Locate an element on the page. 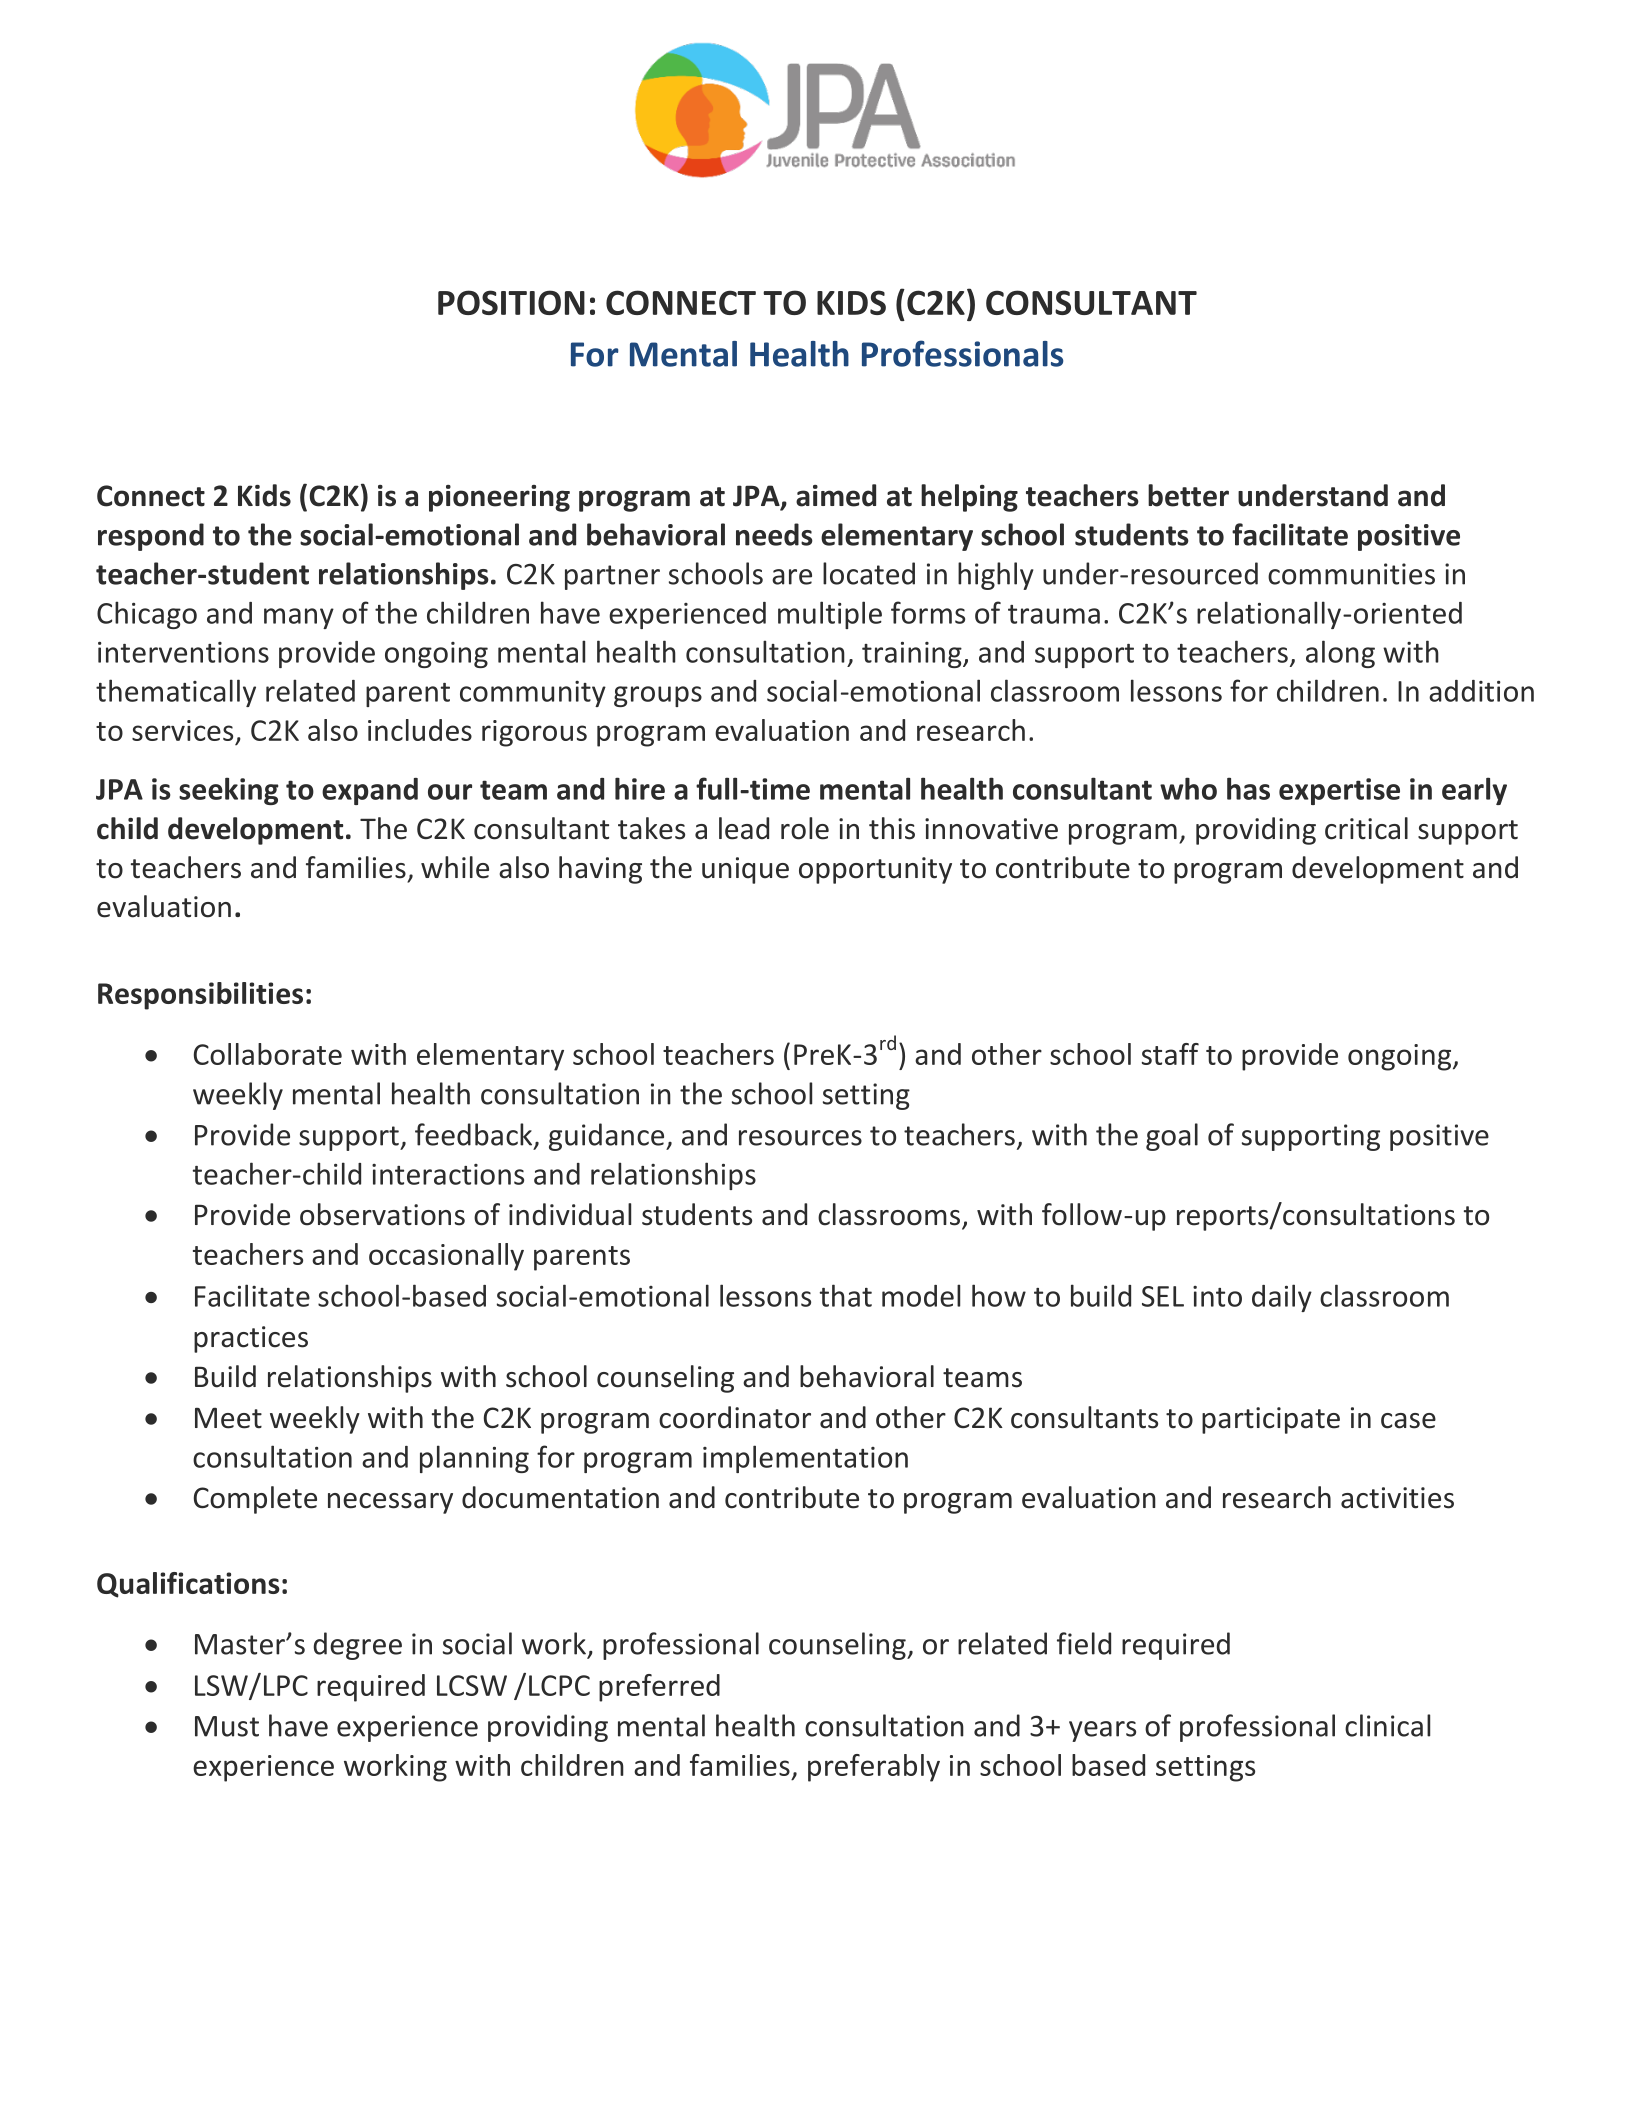 The image size is (1633, 2113). practices is located at coordinates (251, 1339).
